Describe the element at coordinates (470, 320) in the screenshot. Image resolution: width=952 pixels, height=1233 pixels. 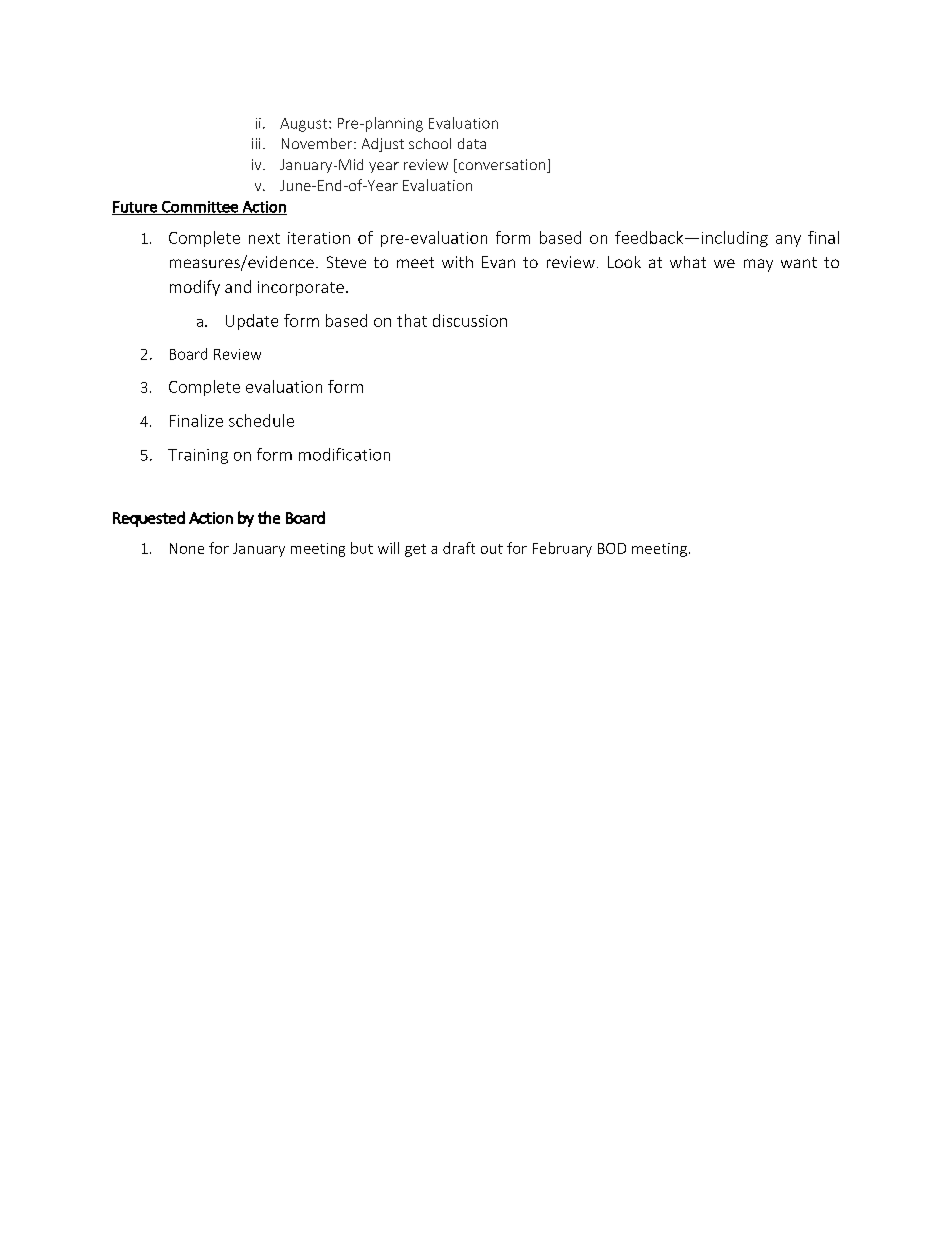
I see `discussion` at that location.
